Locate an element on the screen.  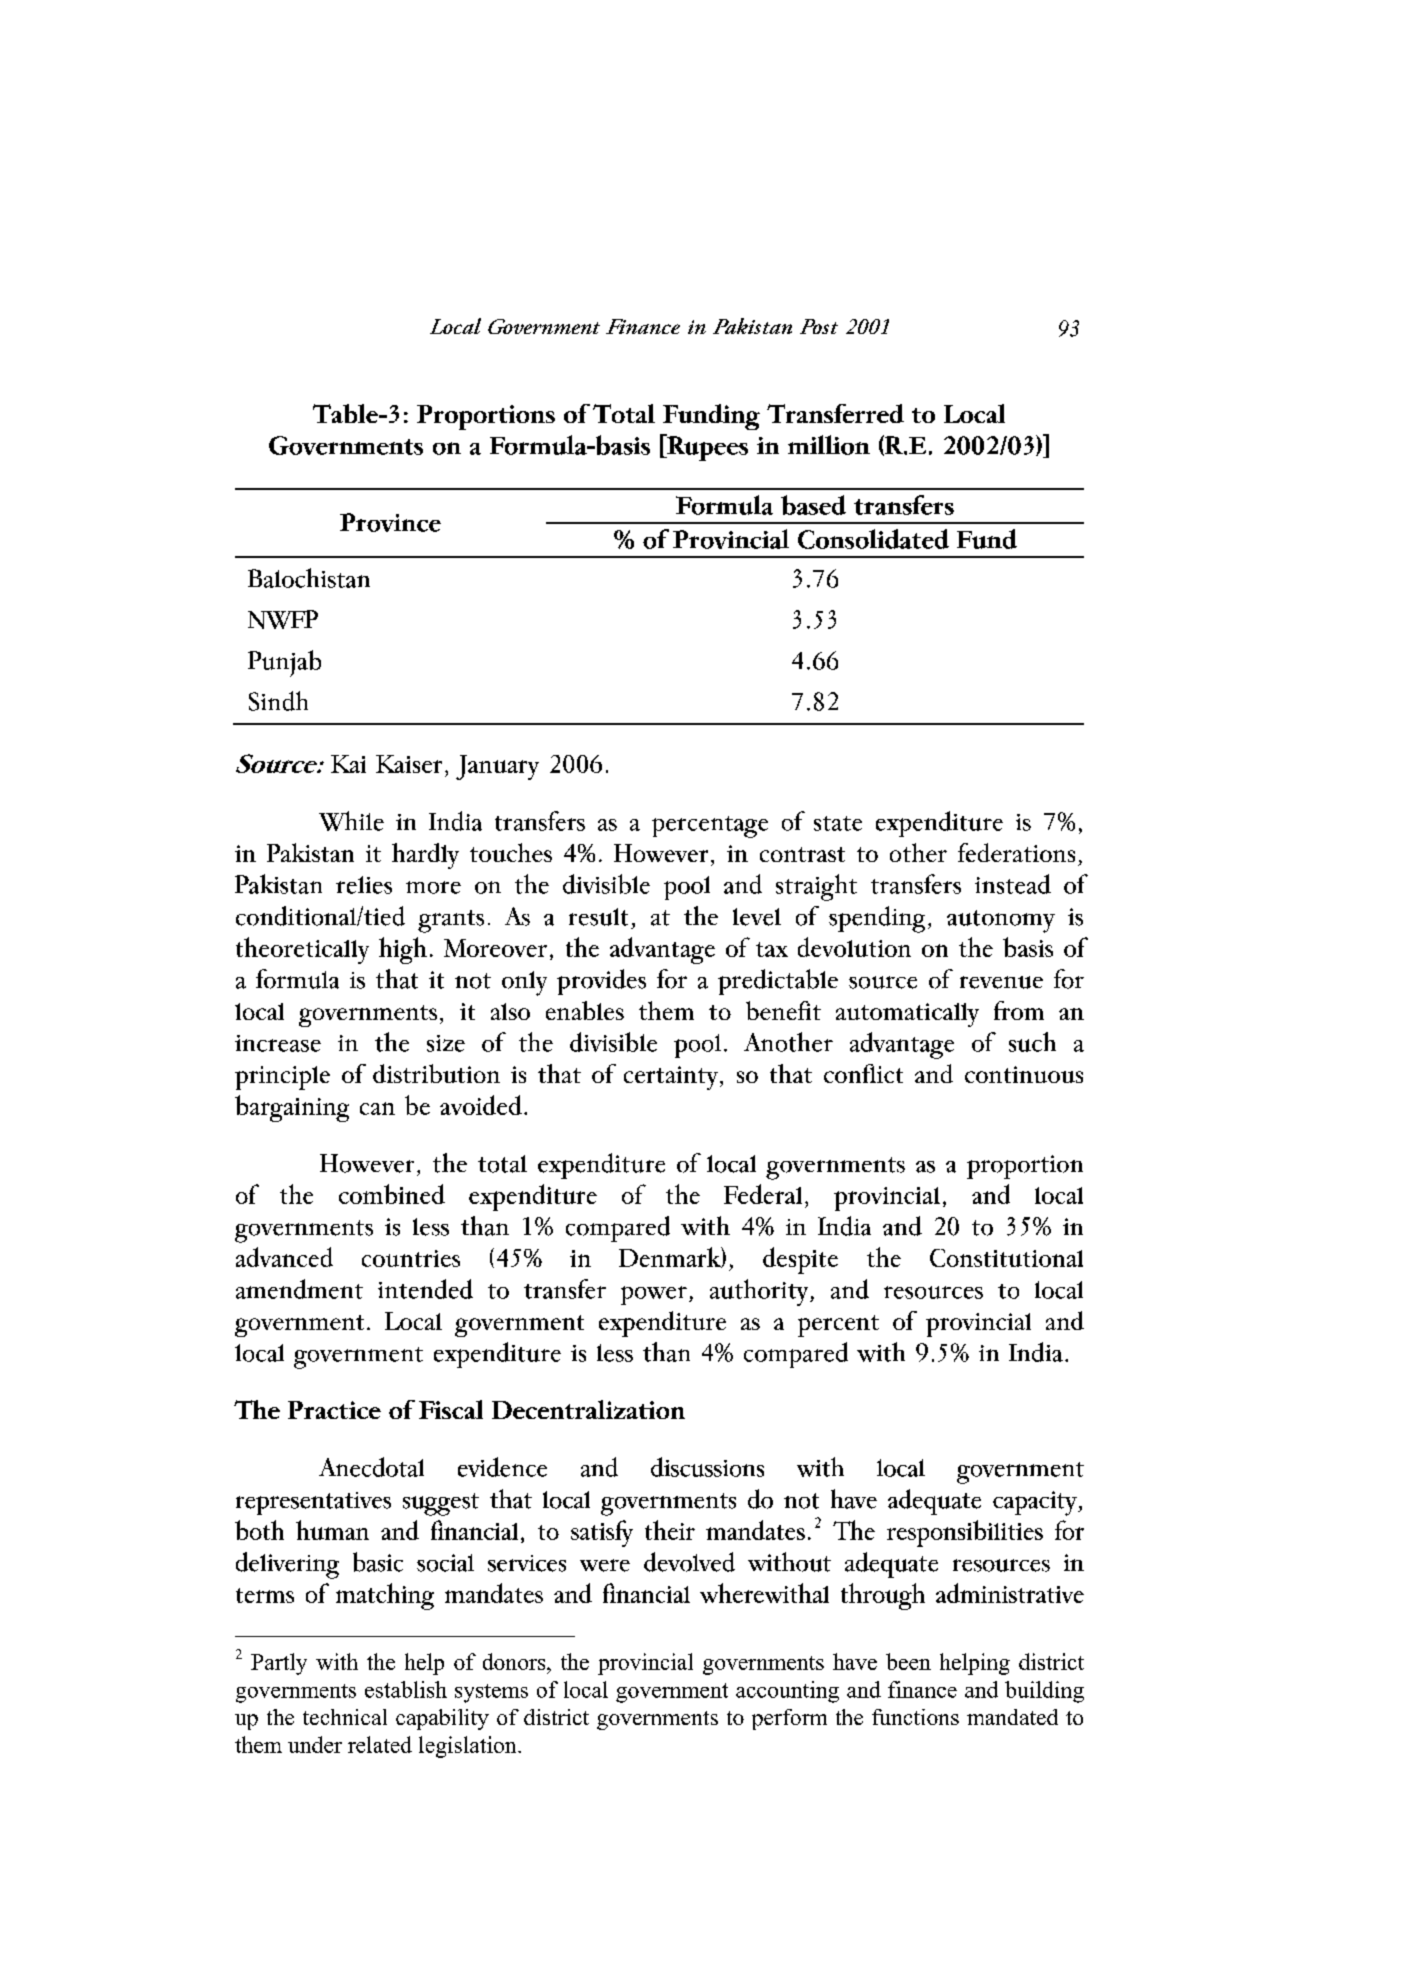
technical is located at coordinates (345, 1717).
